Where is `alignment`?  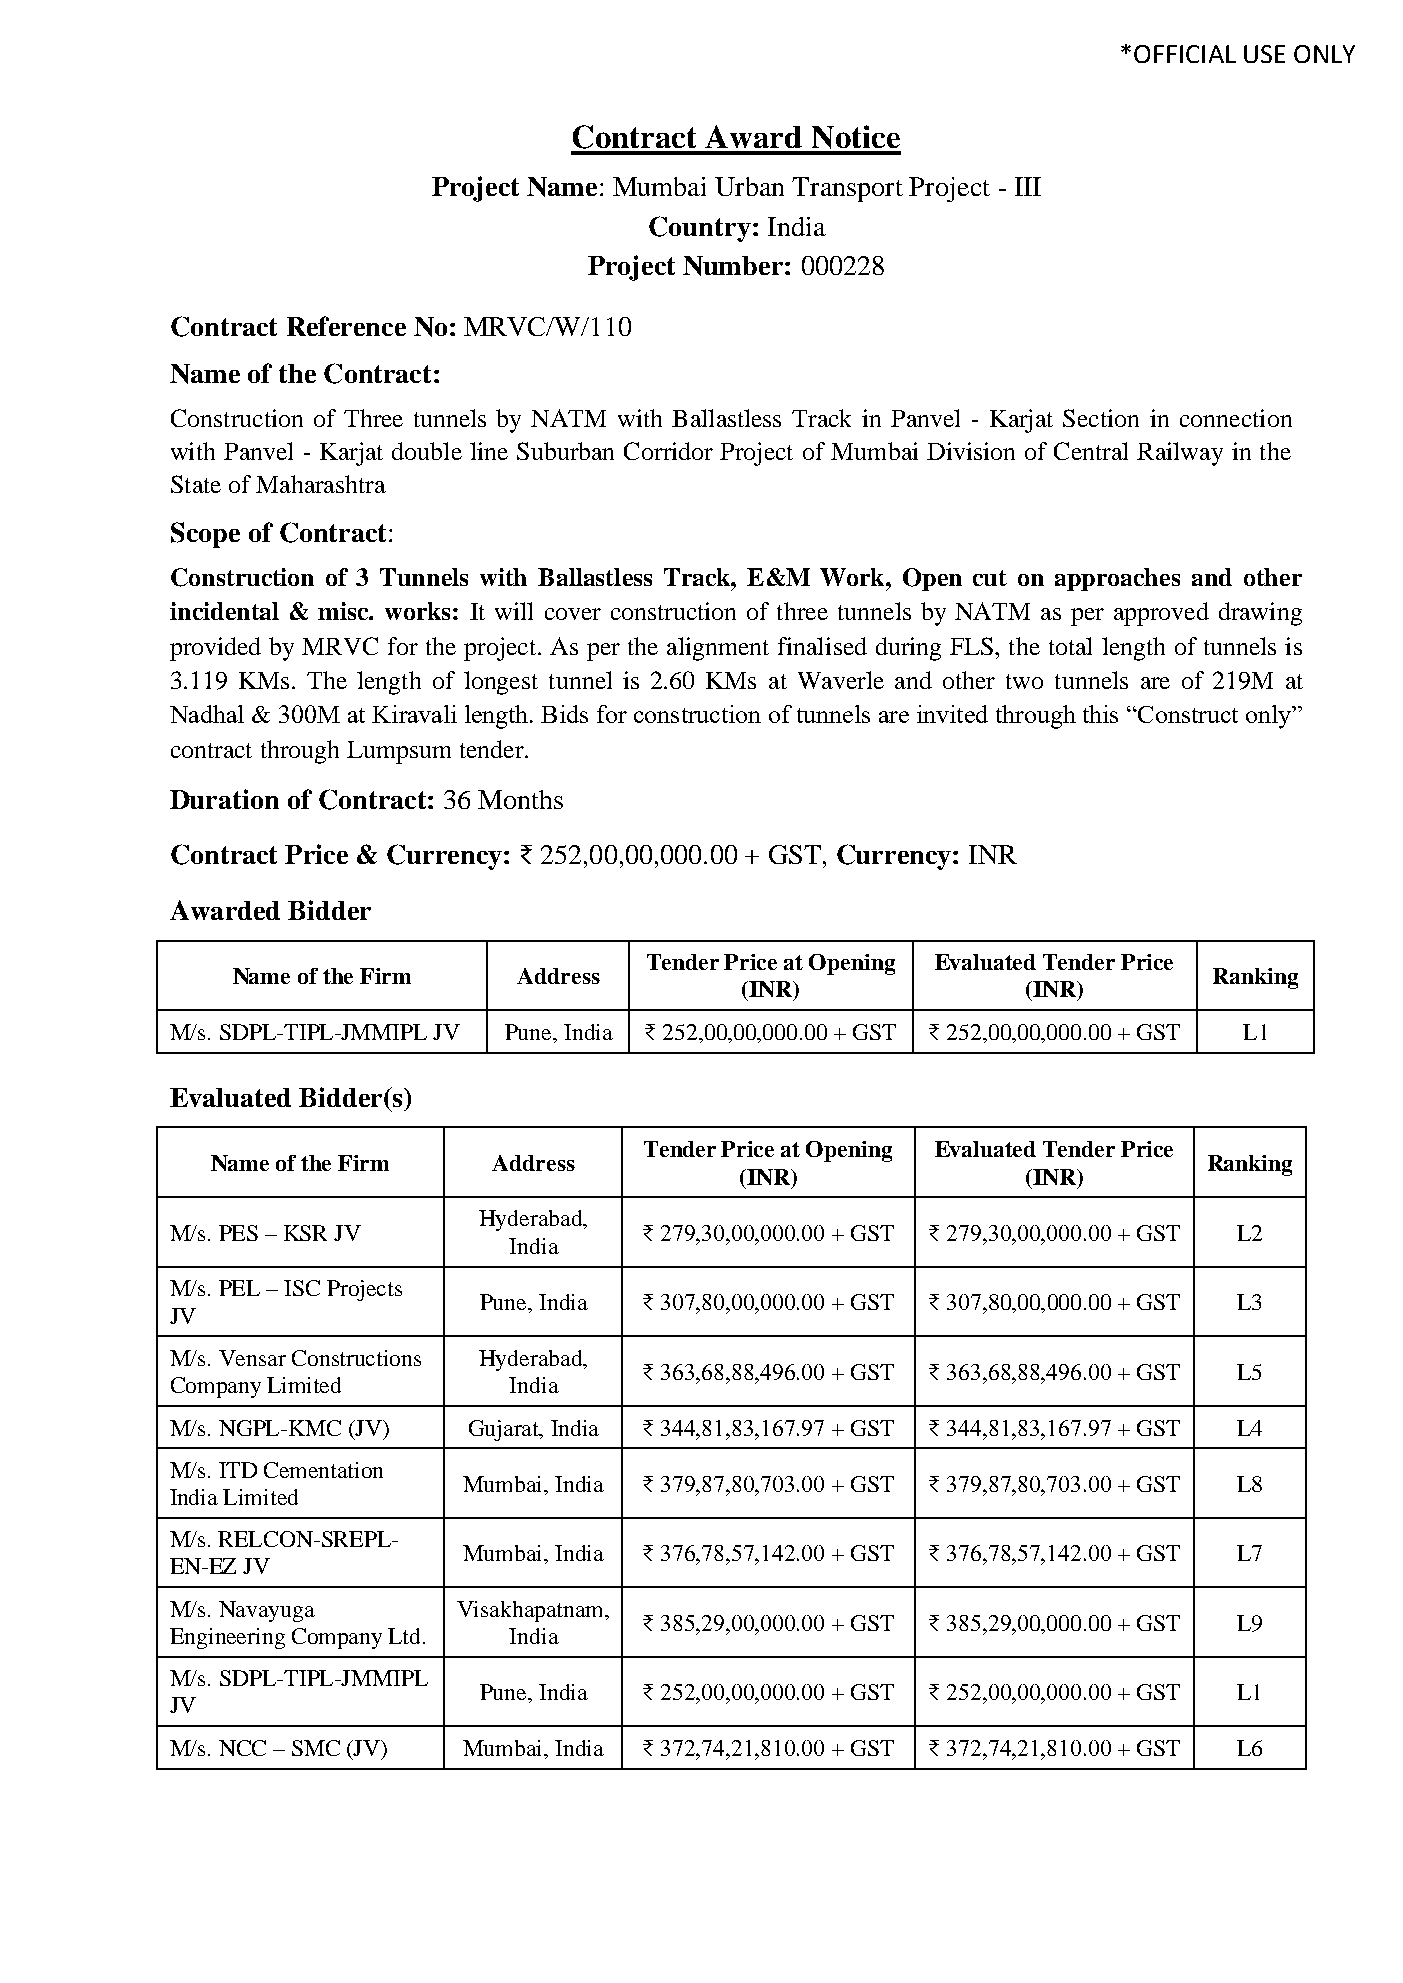 alignment is located at coordinates (718, 649).
